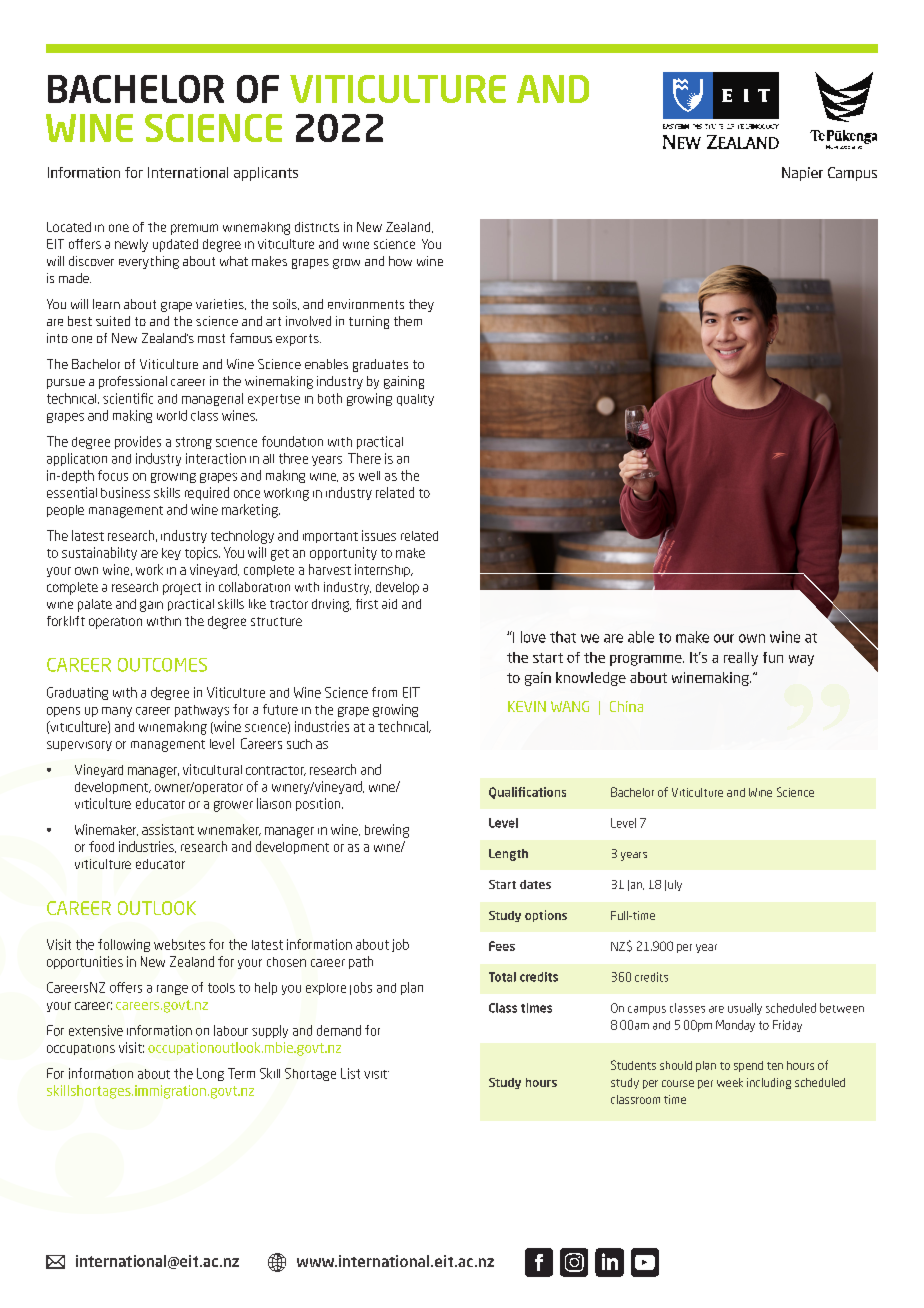 This document has height=1308, width=924. I want to click on Long, so click(210, 1074).
